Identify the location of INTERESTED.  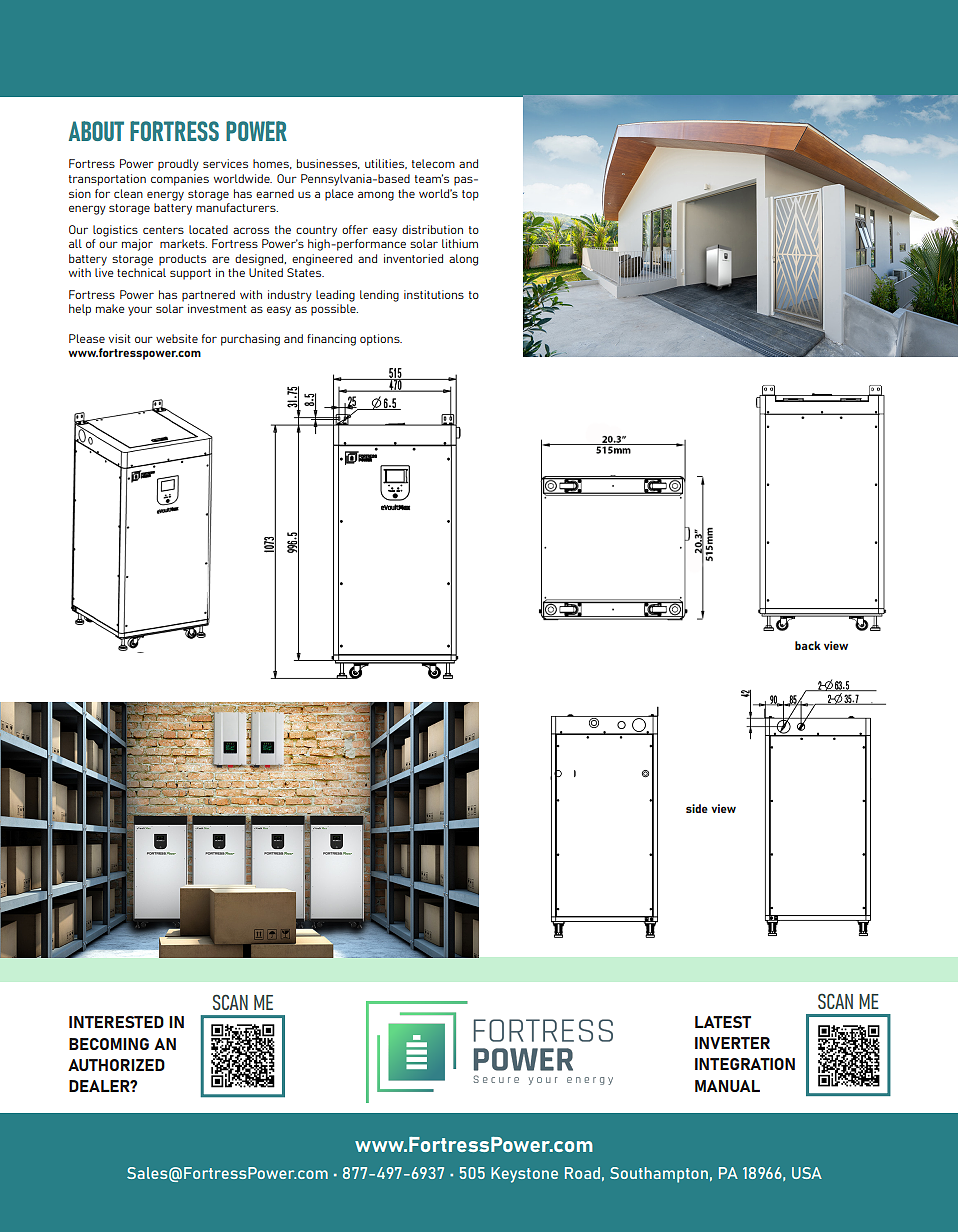
(116, 1022).
